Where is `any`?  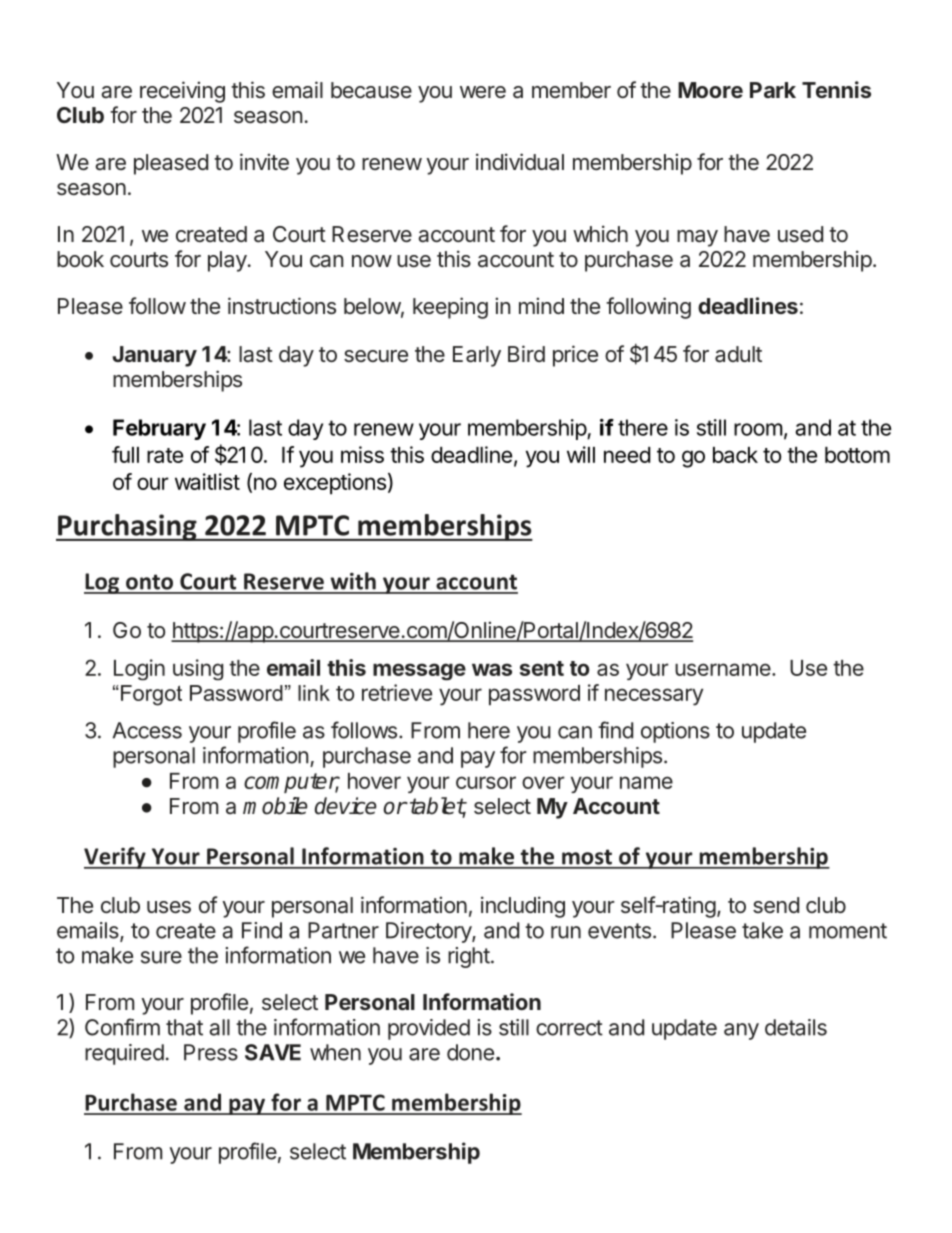
any is located at coordinates (741, 1031).
